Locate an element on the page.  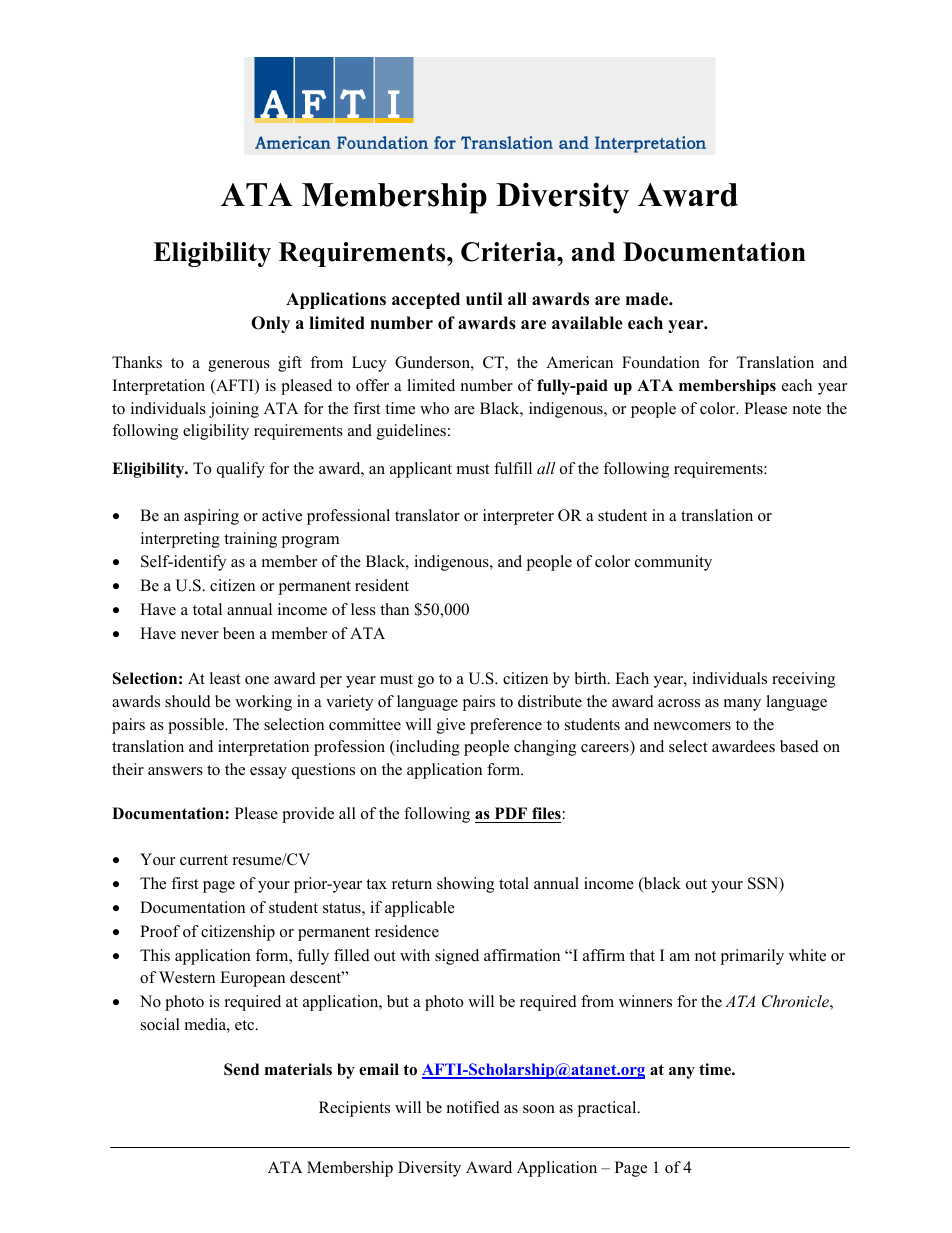
Only is located at coordinates (270, 324).
